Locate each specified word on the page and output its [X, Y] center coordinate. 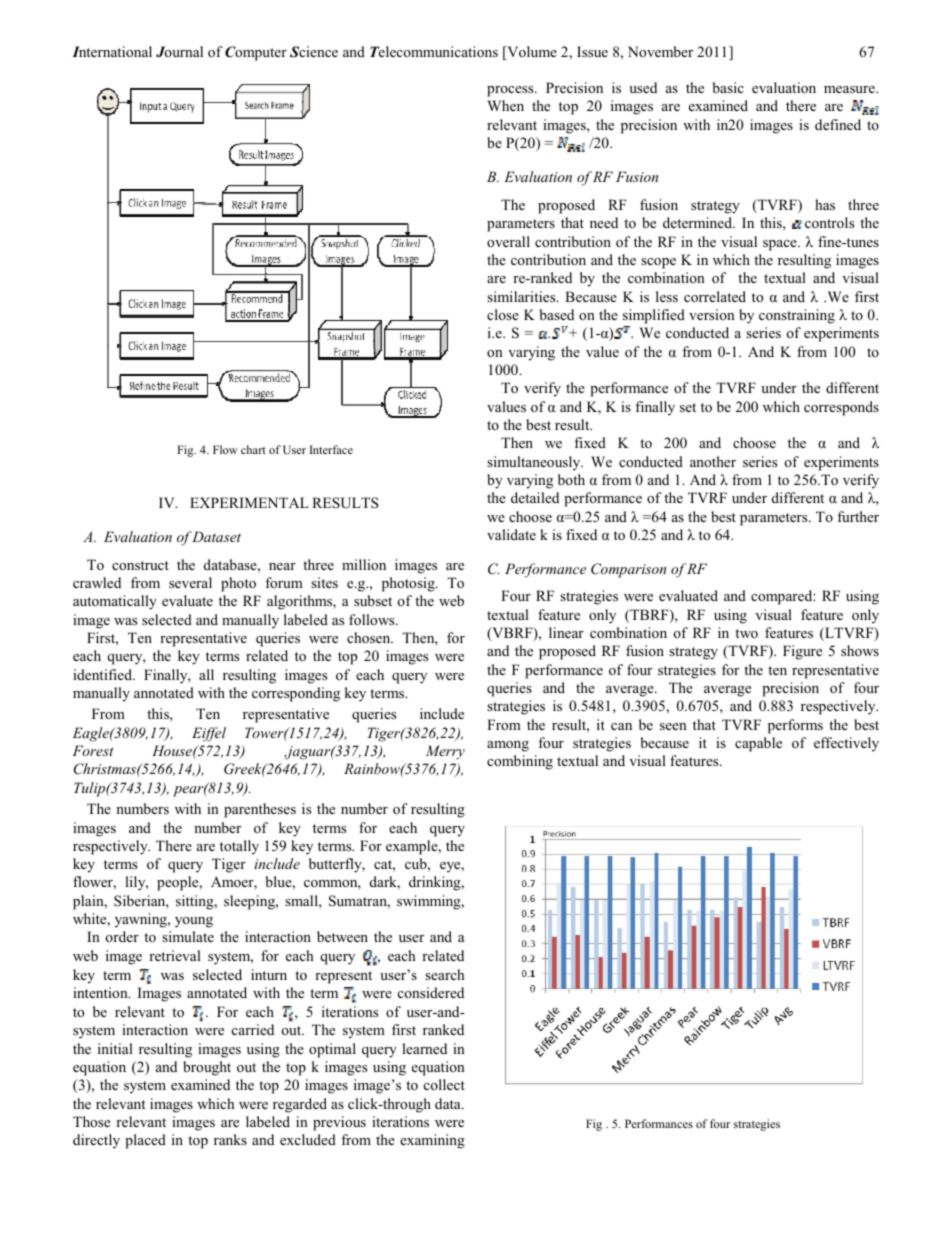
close [503, 314]
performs [795, 726]
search [444, 974]
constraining [797, 316]
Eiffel [209, 734]
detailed [535, 497]
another [713, 461]
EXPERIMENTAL [249, 502]
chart [253, 449]
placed [145, 1141]
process [511, 91]
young [194, 922]
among [508, 746]
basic [728, 87]
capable [758, 744]
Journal [179, 52]
